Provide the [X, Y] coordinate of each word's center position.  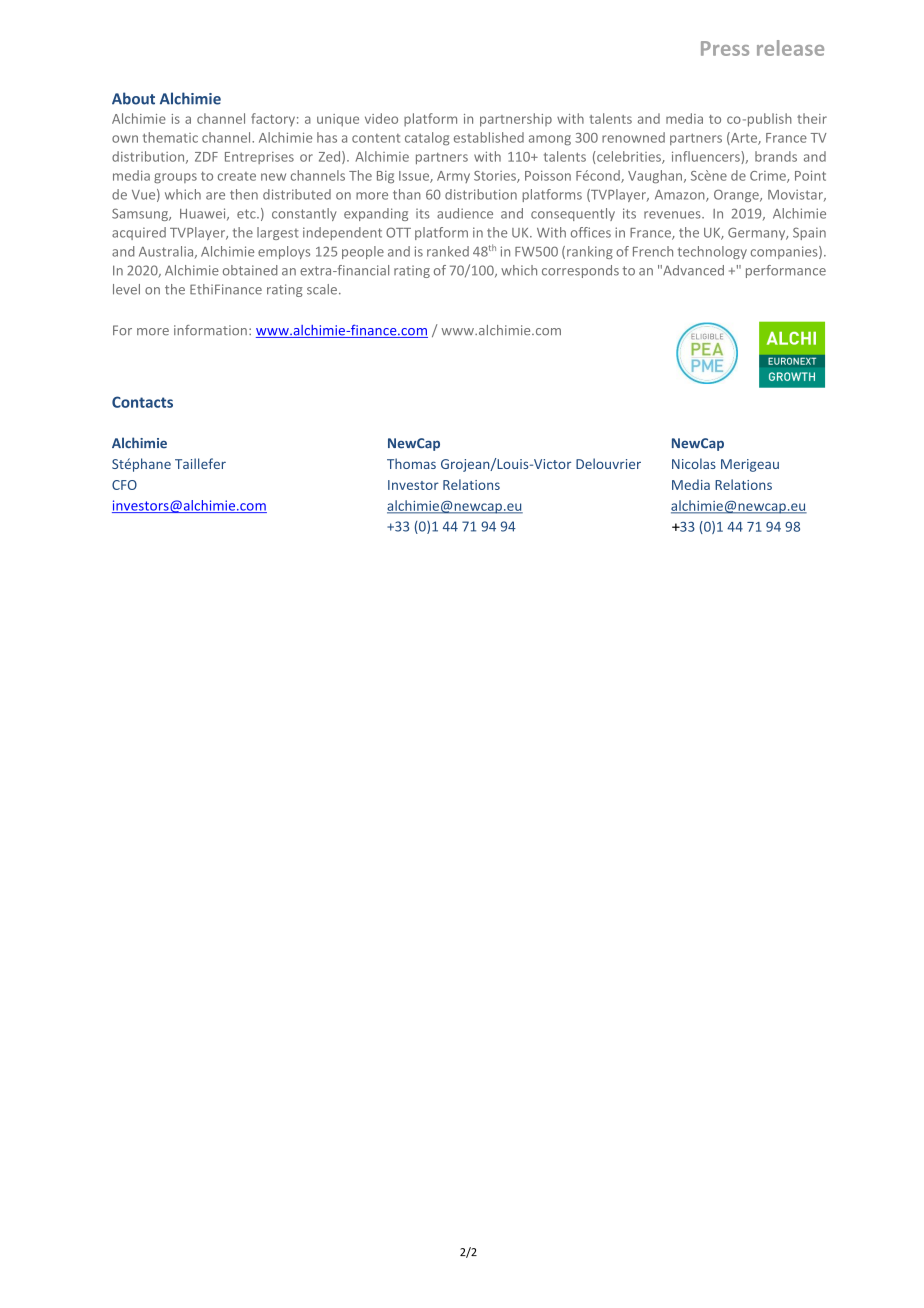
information [210, 330]
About [133, 98]
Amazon [681, 196]
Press [725, 48]
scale [322, 289]
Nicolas [694, 463]
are [215, 196]
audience [465, 213]
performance [786, 271]
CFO [124, 485]
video [381, 118]
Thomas [411, 463]
